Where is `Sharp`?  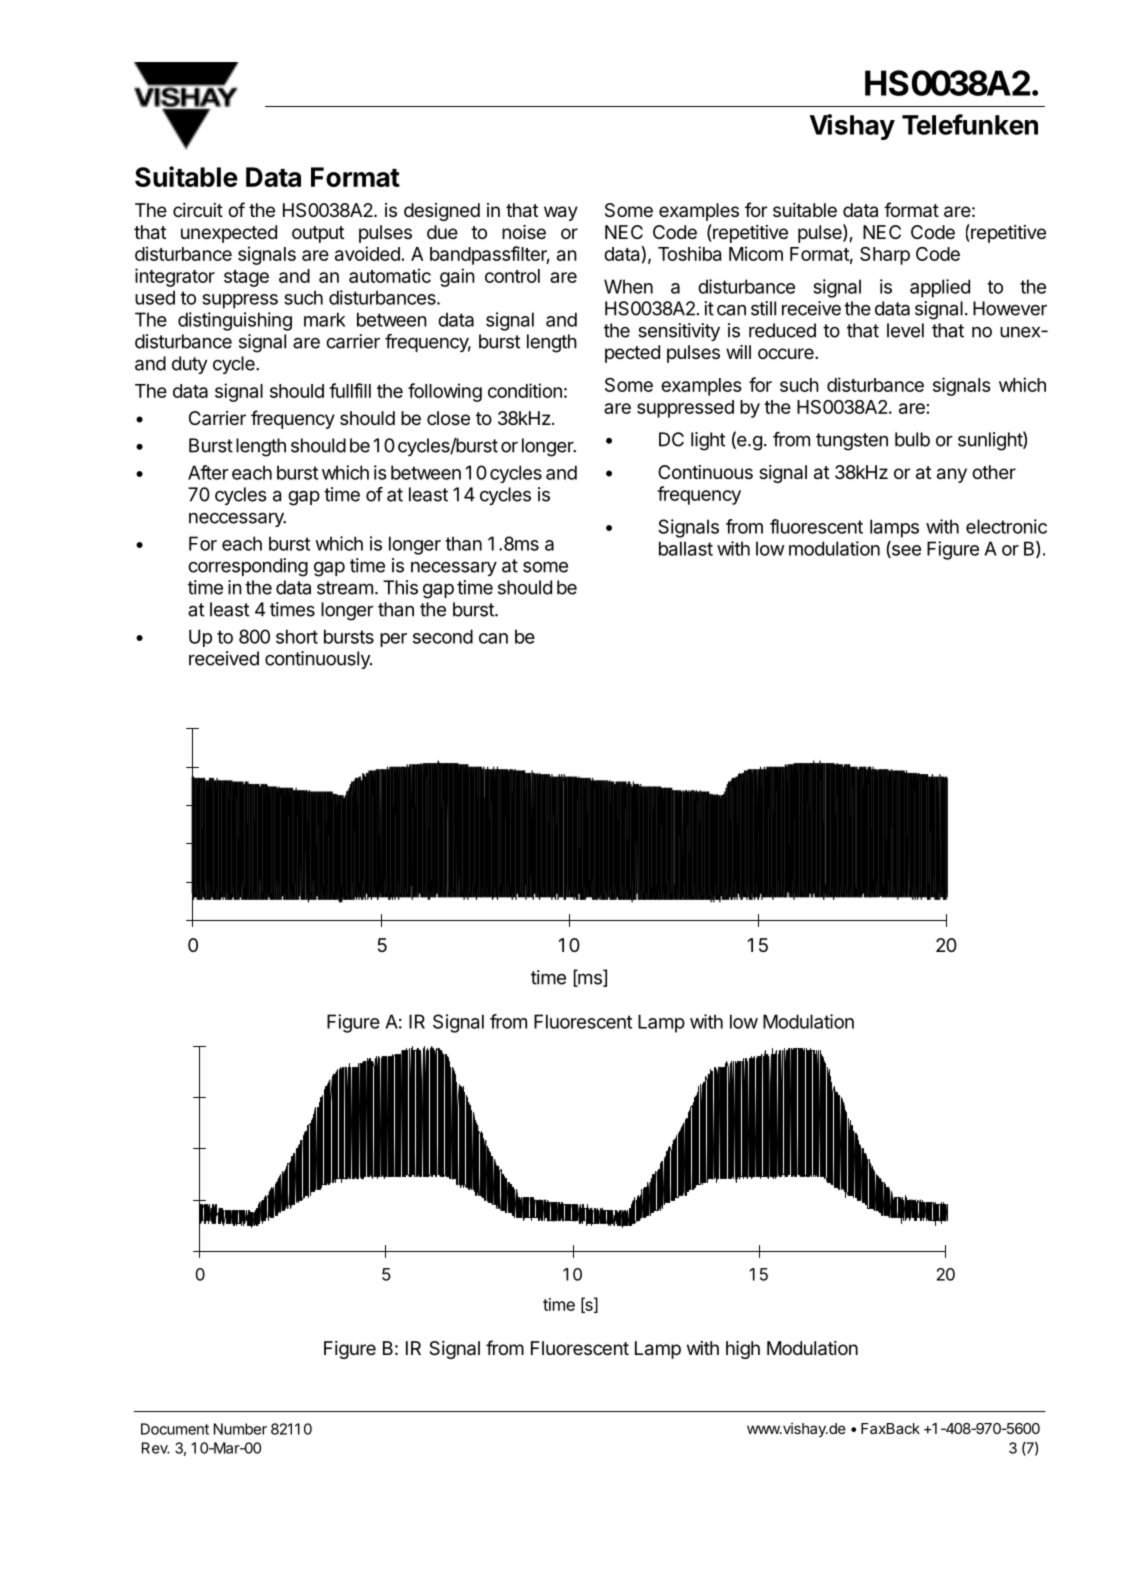
Sharp is located at coordinates (885, 256).
